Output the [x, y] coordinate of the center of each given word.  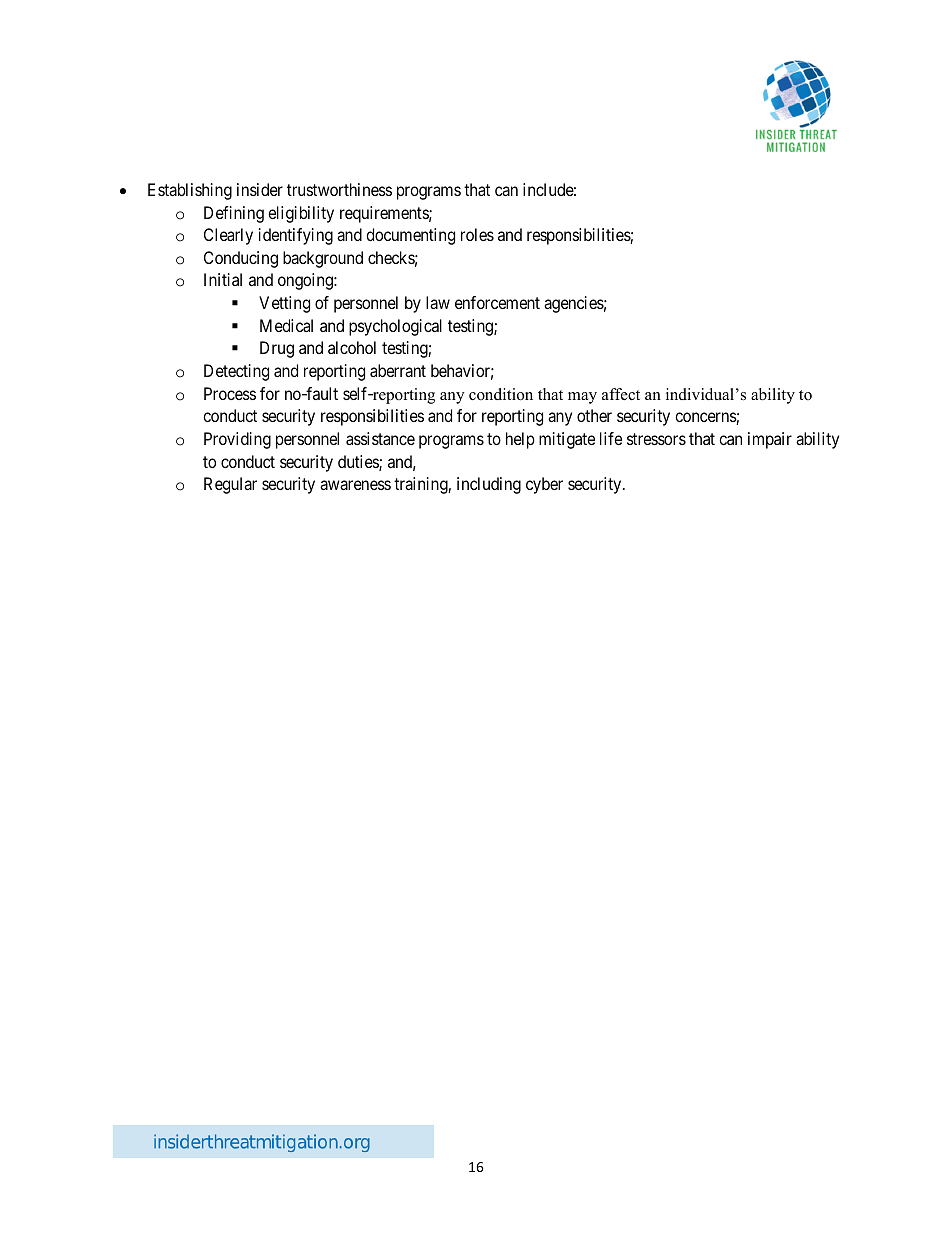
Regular [230, 485]
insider [260, 189]
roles [477, 234]
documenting [410, 236]
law [438, 302]
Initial [223, 279]
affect [621, 394]
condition [501, 394]
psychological [395, 327]
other [594, 415]
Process [230, 393]
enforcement [497, 302]
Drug [277, 349]
